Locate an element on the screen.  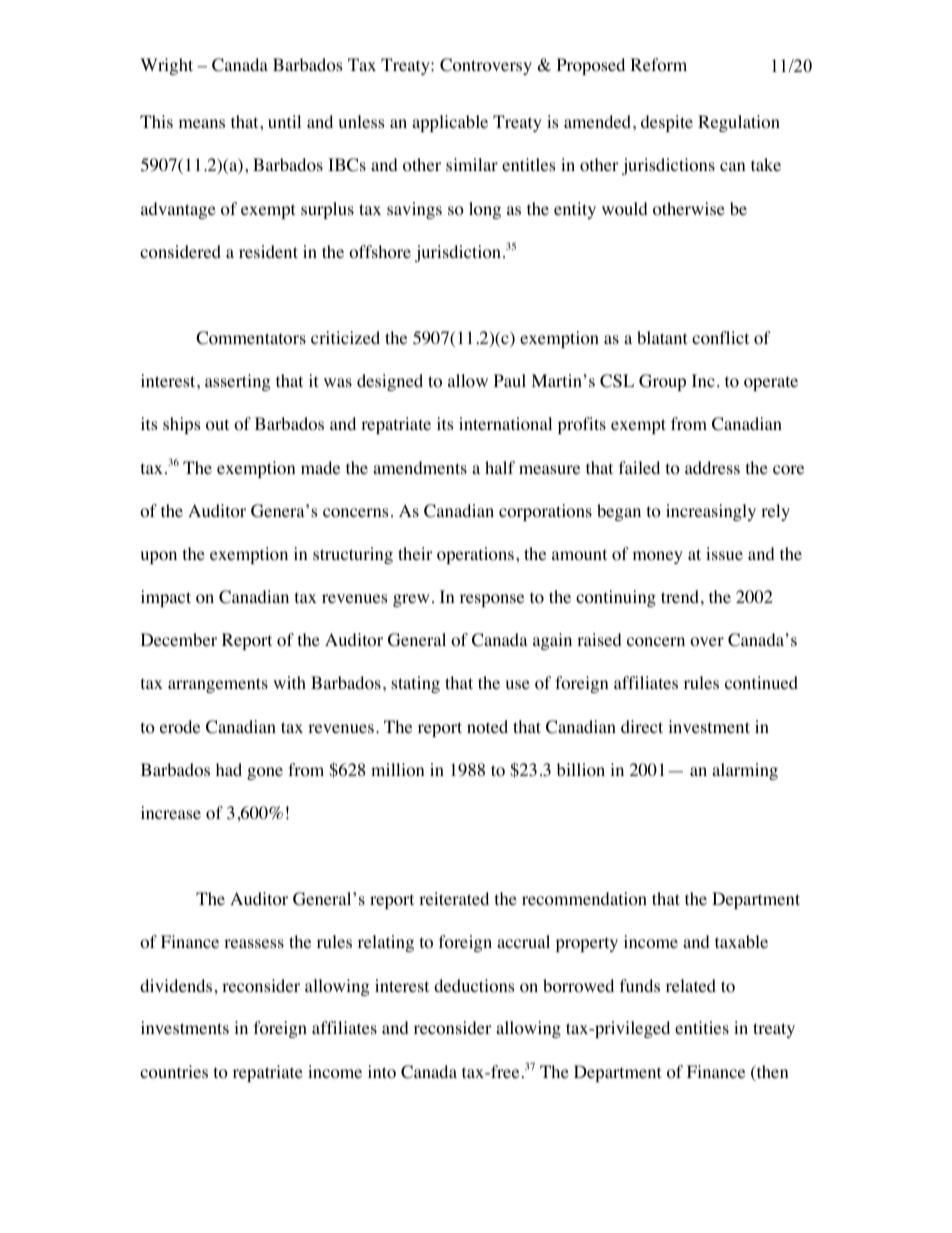
operations is located at coordinates (475, 555).
